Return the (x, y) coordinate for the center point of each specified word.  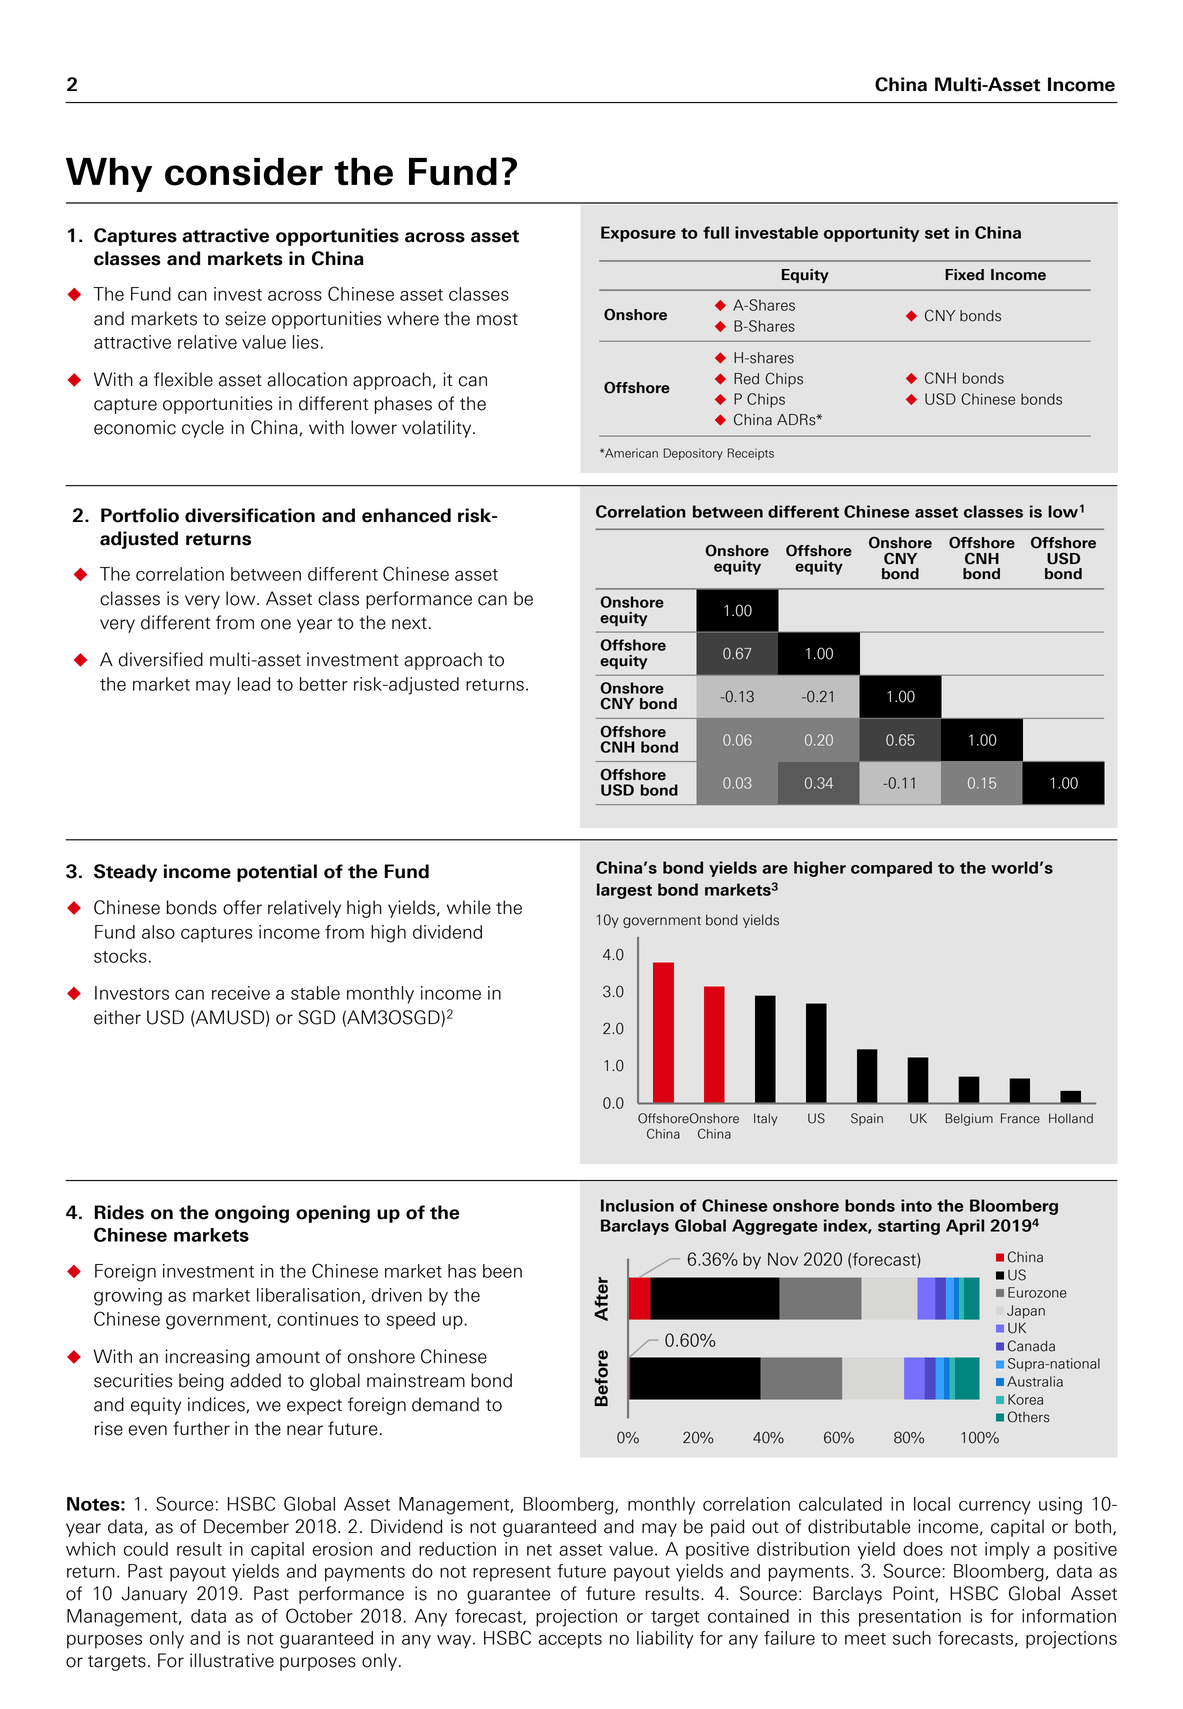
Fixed (964, 275)
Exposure (638, 234)
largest (624, 891)
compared (891, 869)
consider (244, 172)
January (154, 1595)
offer (242, 907)
